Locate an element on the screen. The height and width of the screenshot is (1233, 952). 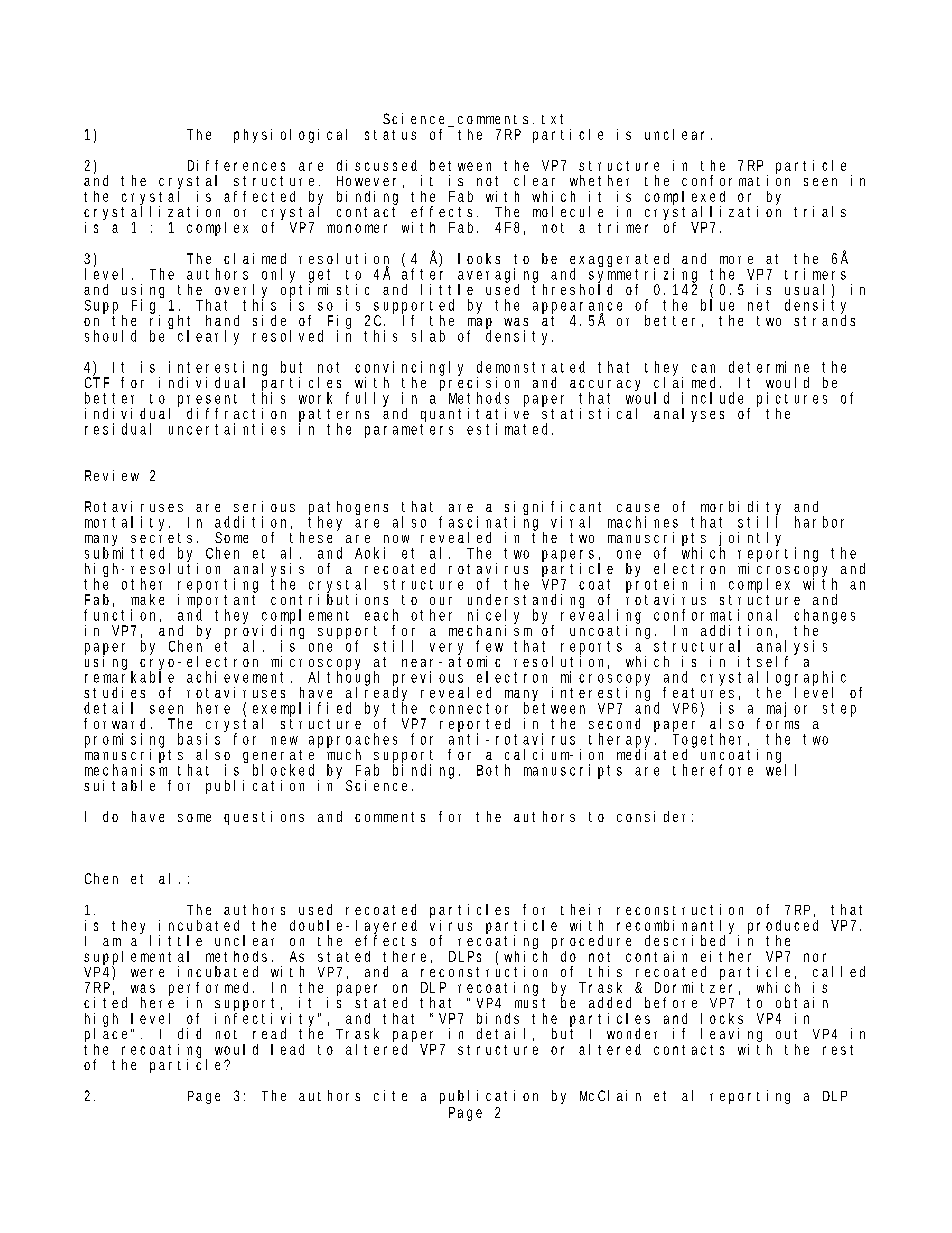
Differences is located at coordinates (236, 165).
